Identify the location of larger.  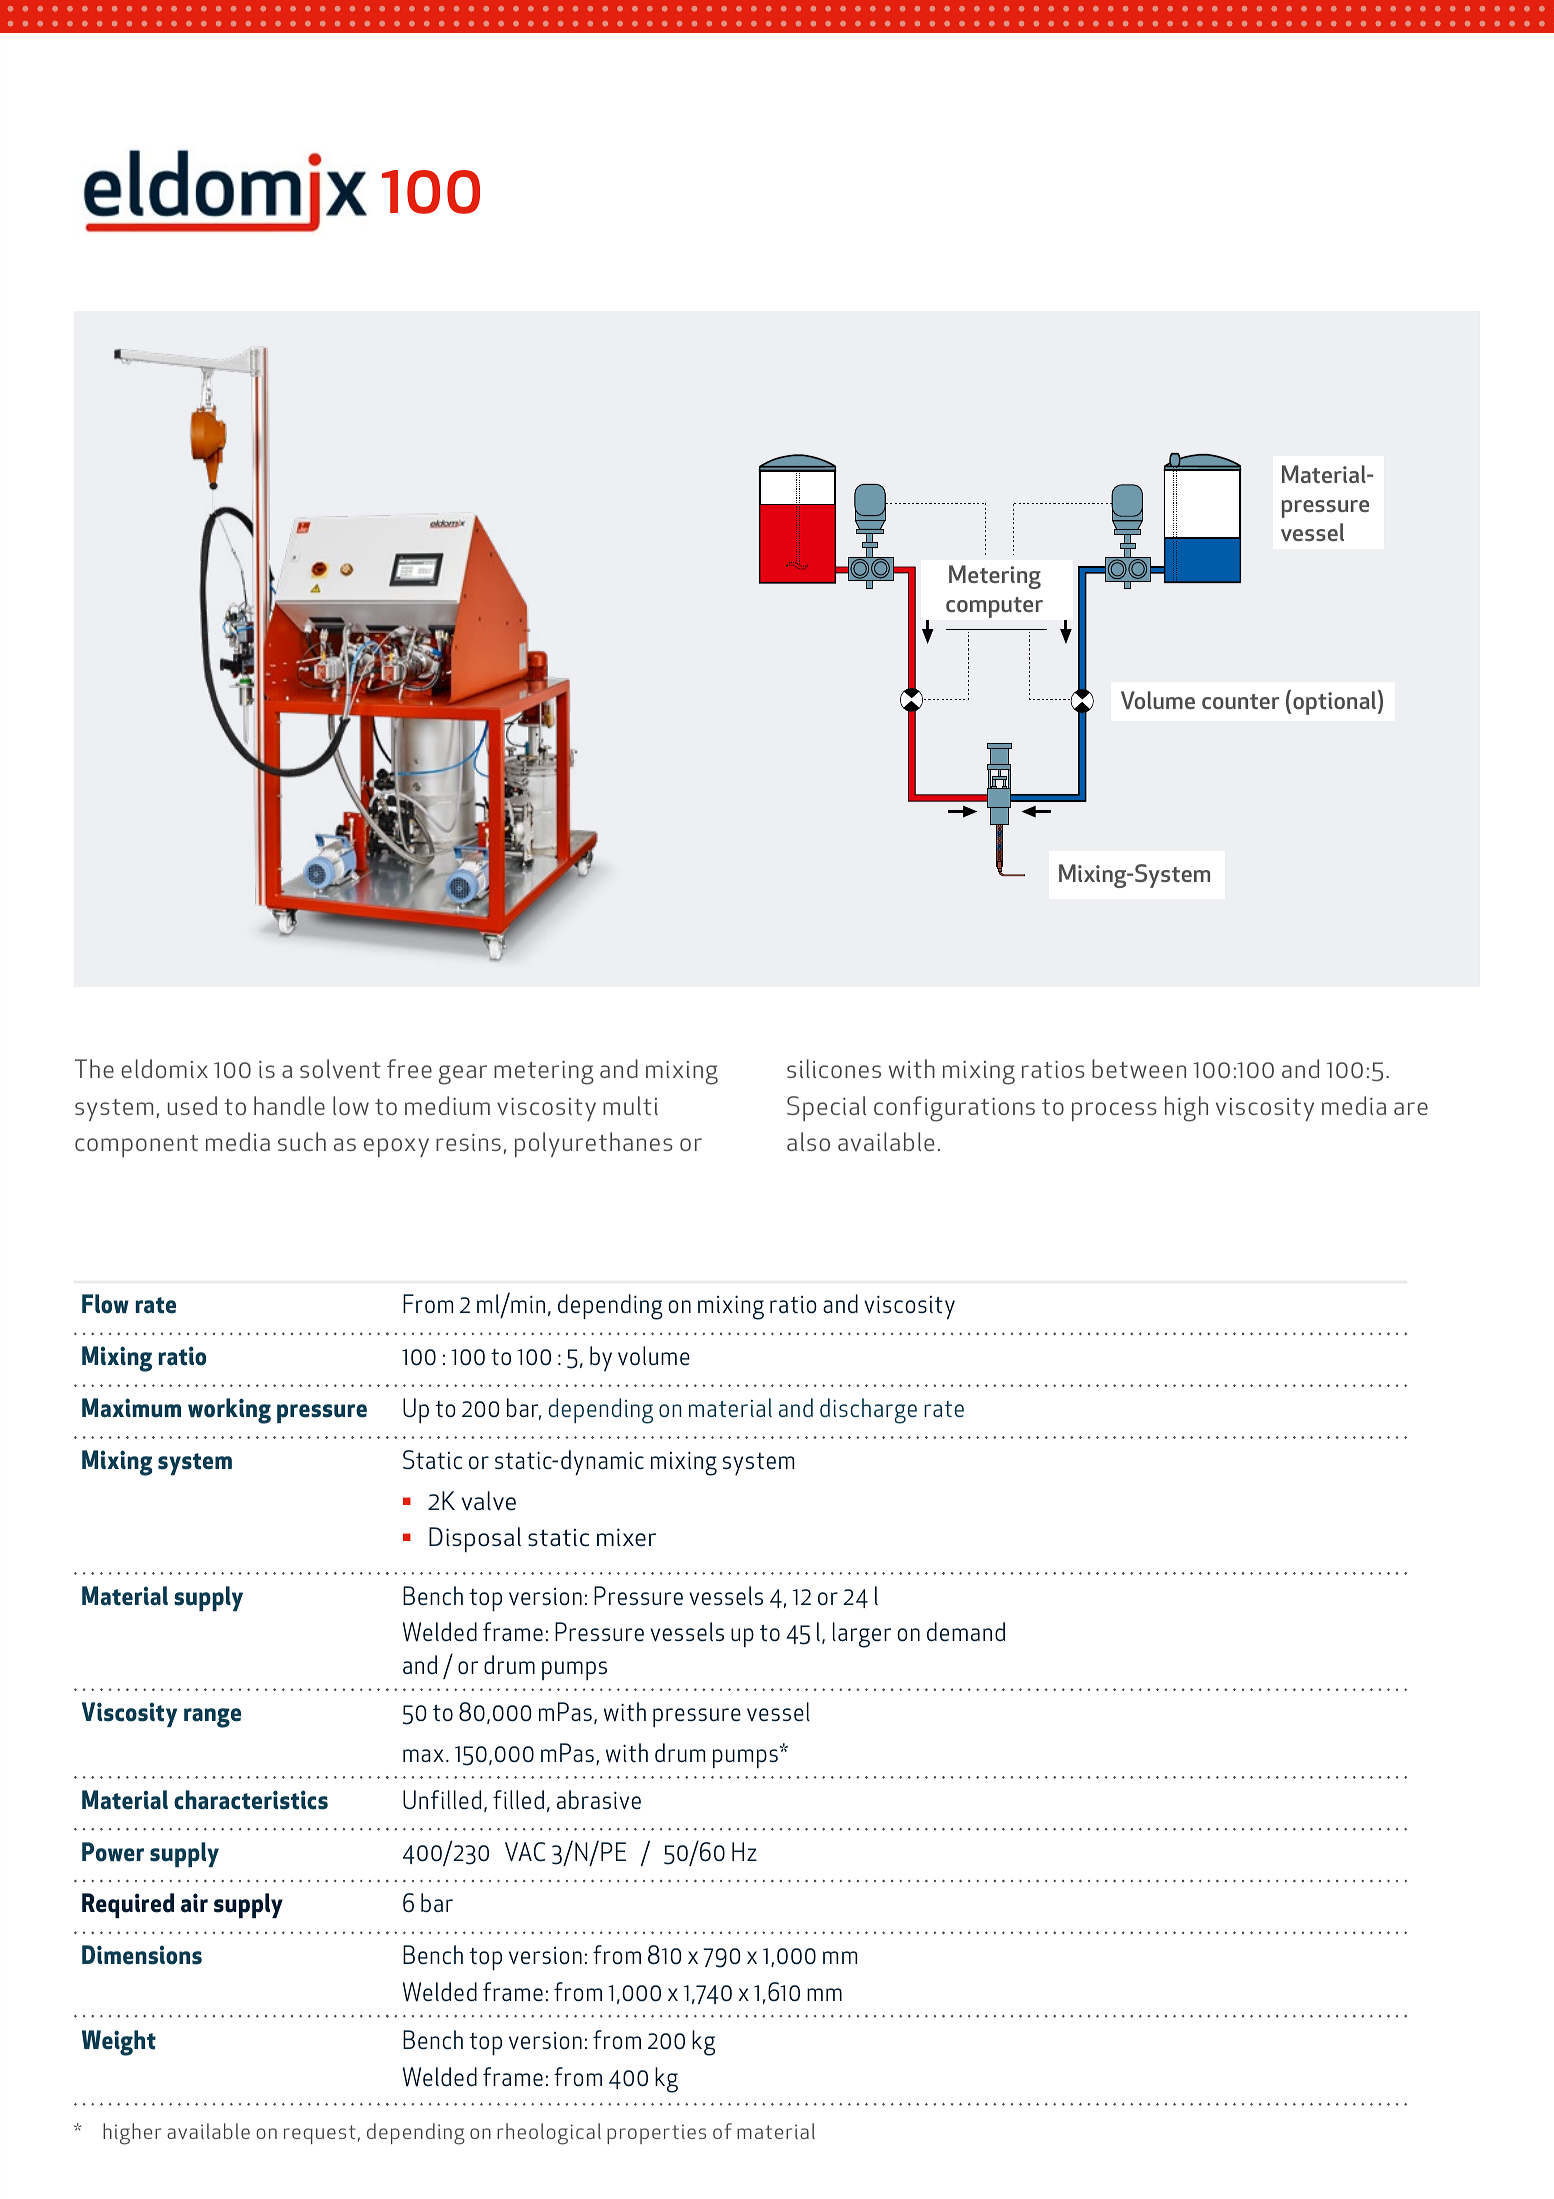
(862, 1635).
